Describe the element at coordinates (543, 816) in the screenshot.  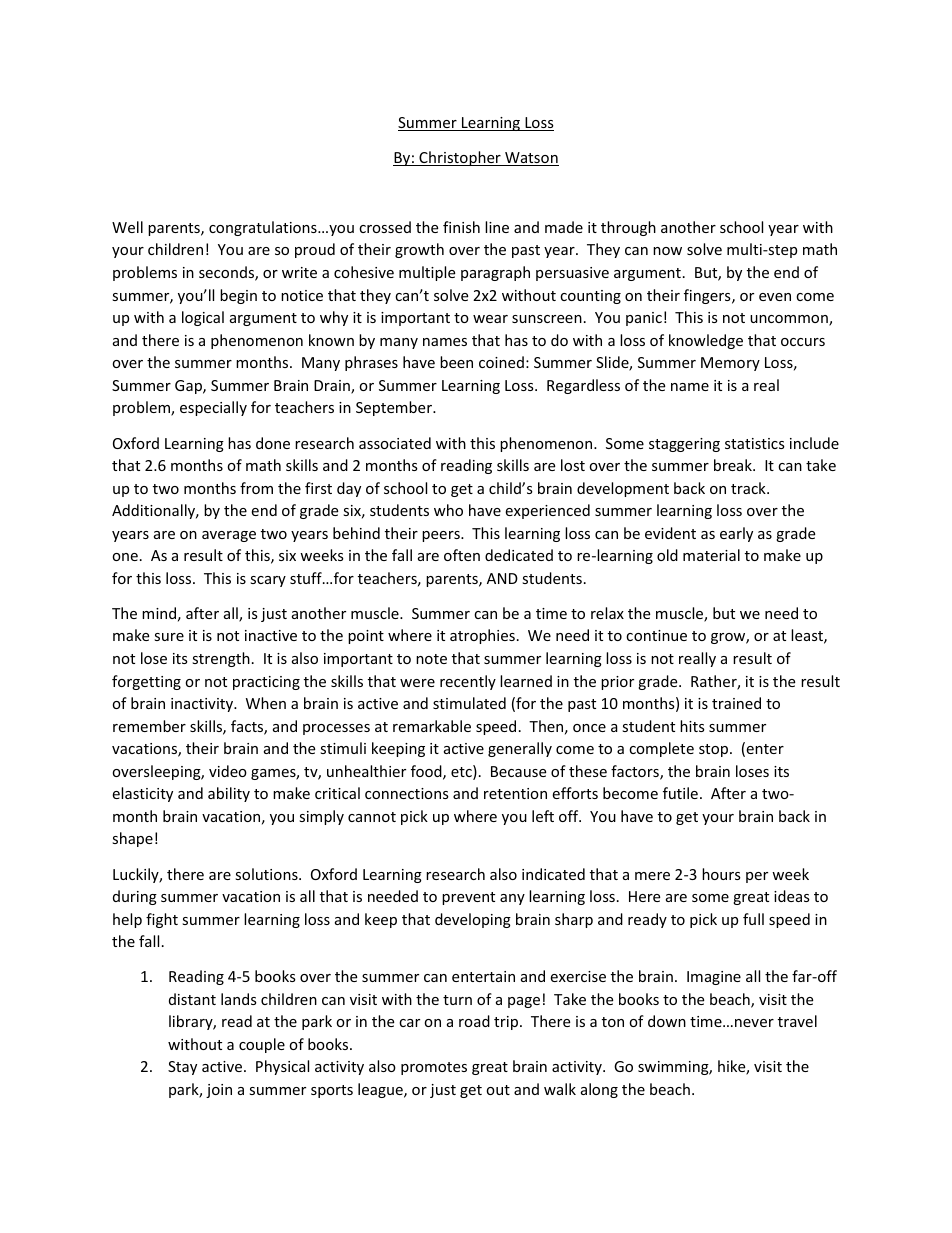
I see `left` at that location.
